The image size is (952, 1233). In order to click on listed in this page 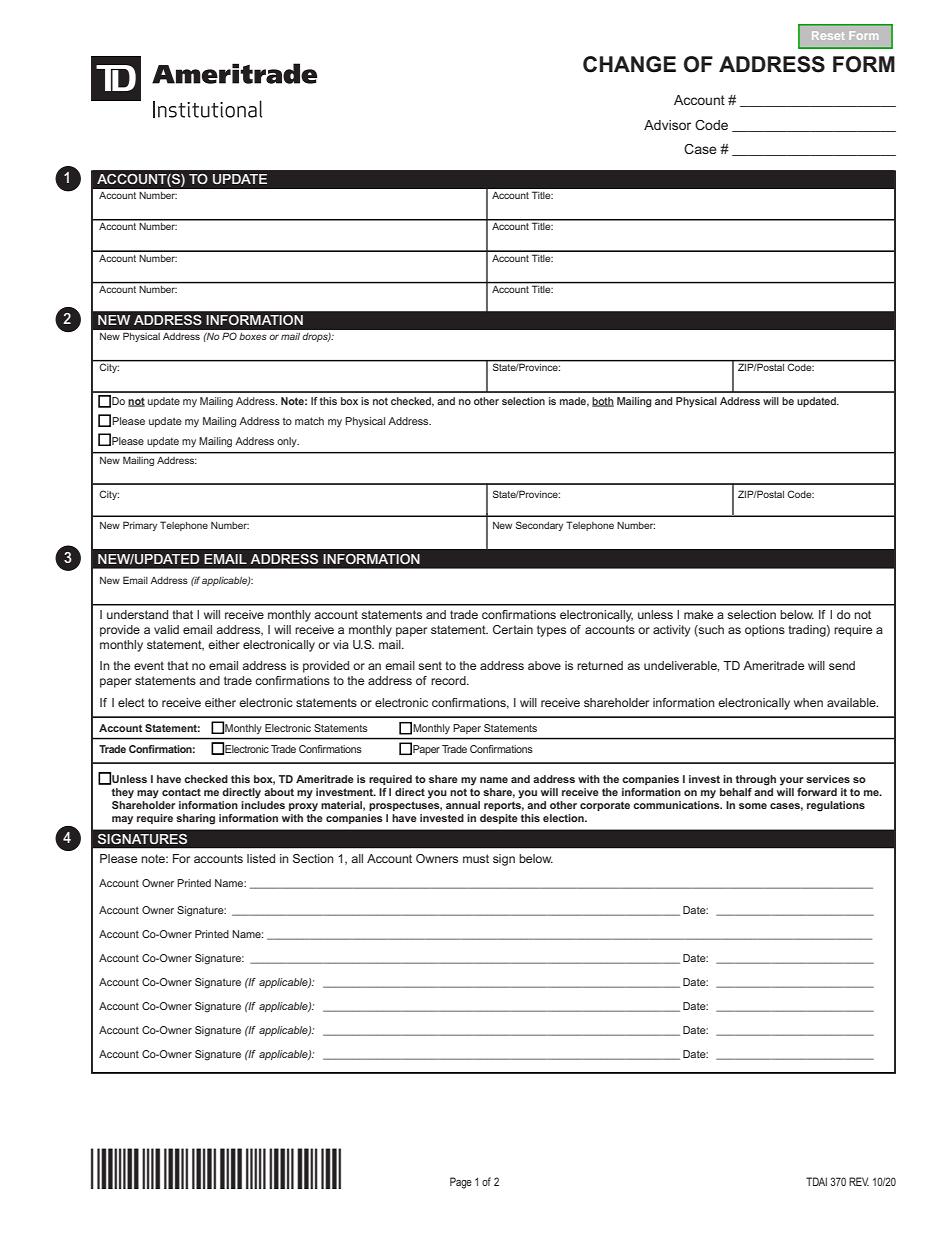, I will do `click(261, 858)`.
